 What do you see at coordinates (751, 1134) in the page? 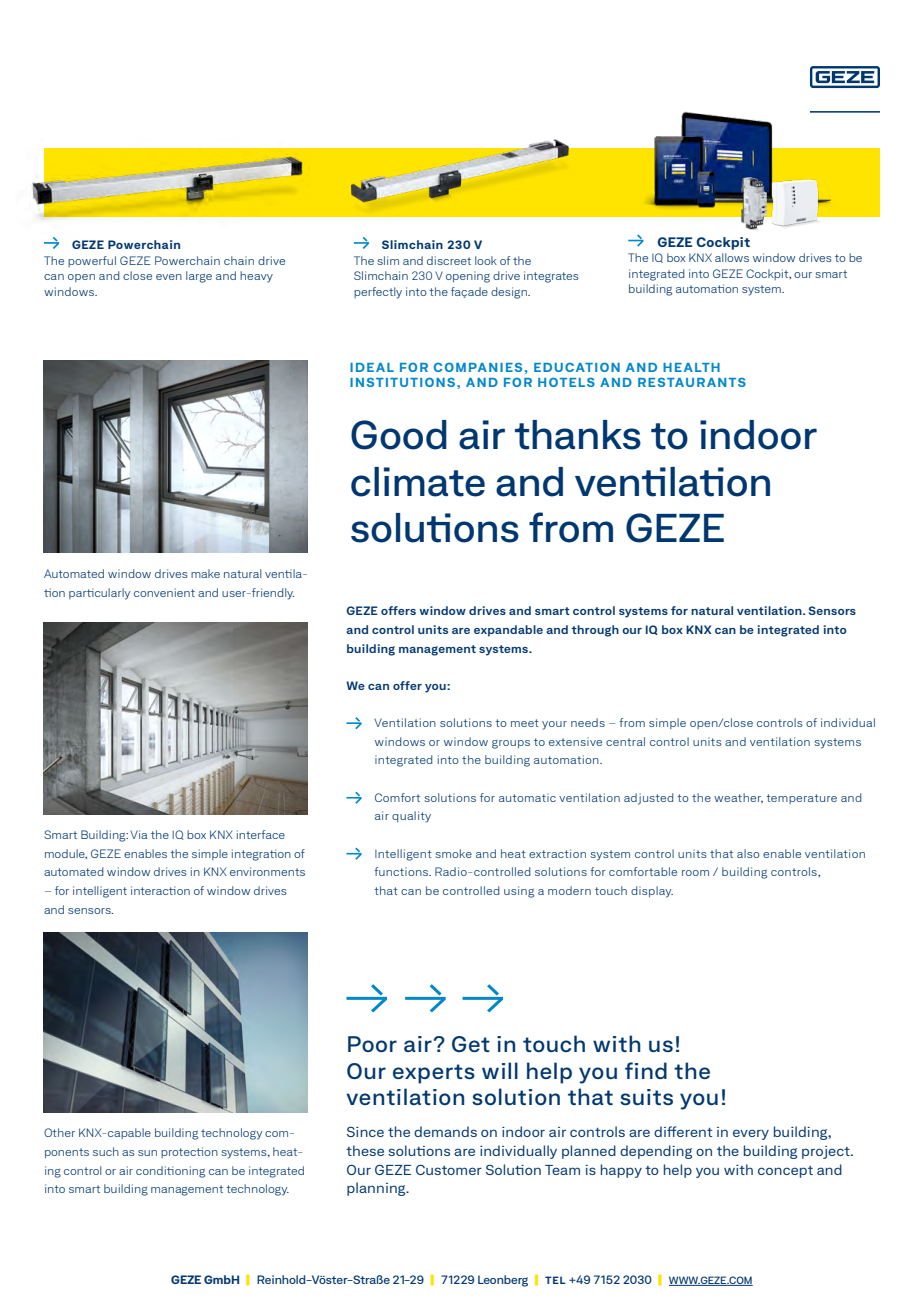
I see `every` at bounding box center [751, 1134].
